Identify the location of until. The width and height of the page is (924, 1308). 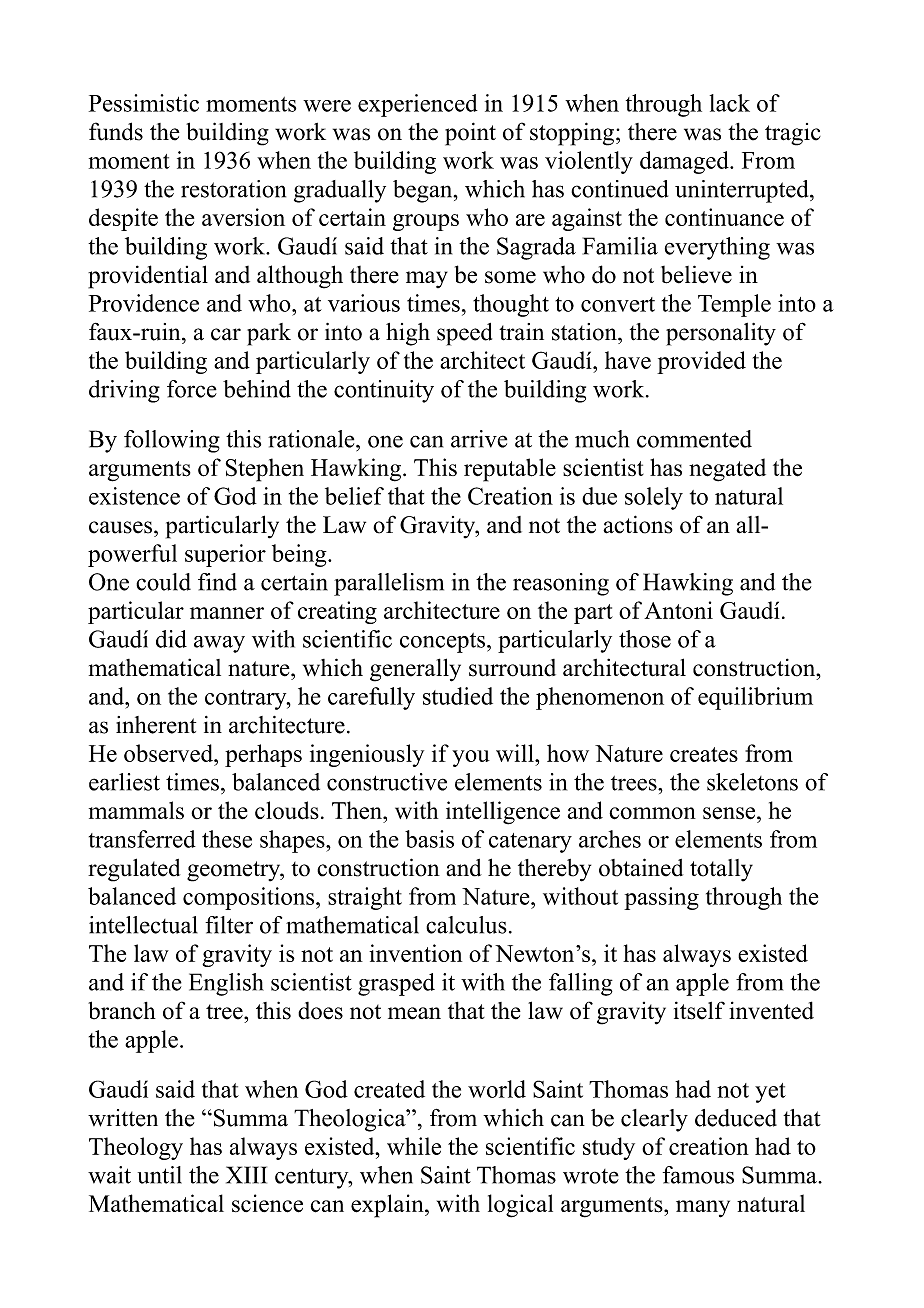
(160, 1175).
